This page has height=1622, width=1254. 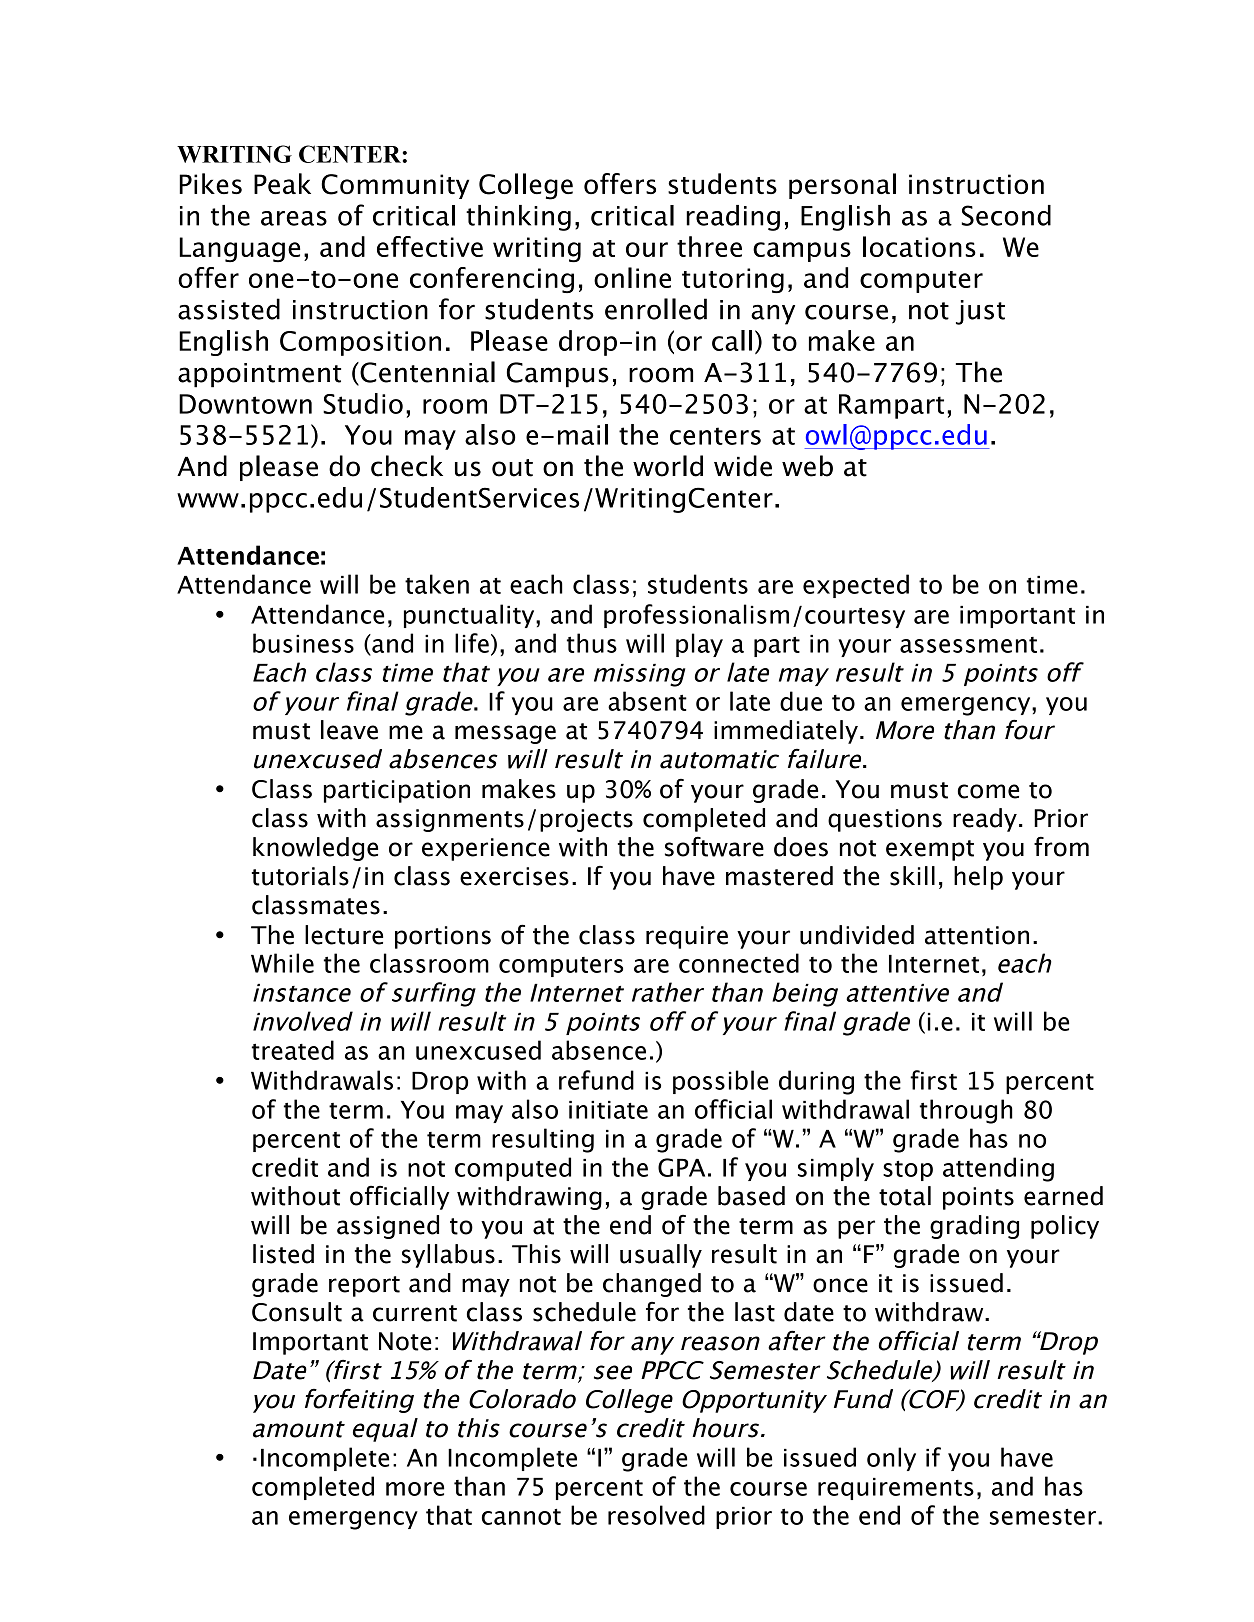 What do you see at coordinates (388, 1227) in the page?
I see `assigned` at bounding box center [388, 1227].
